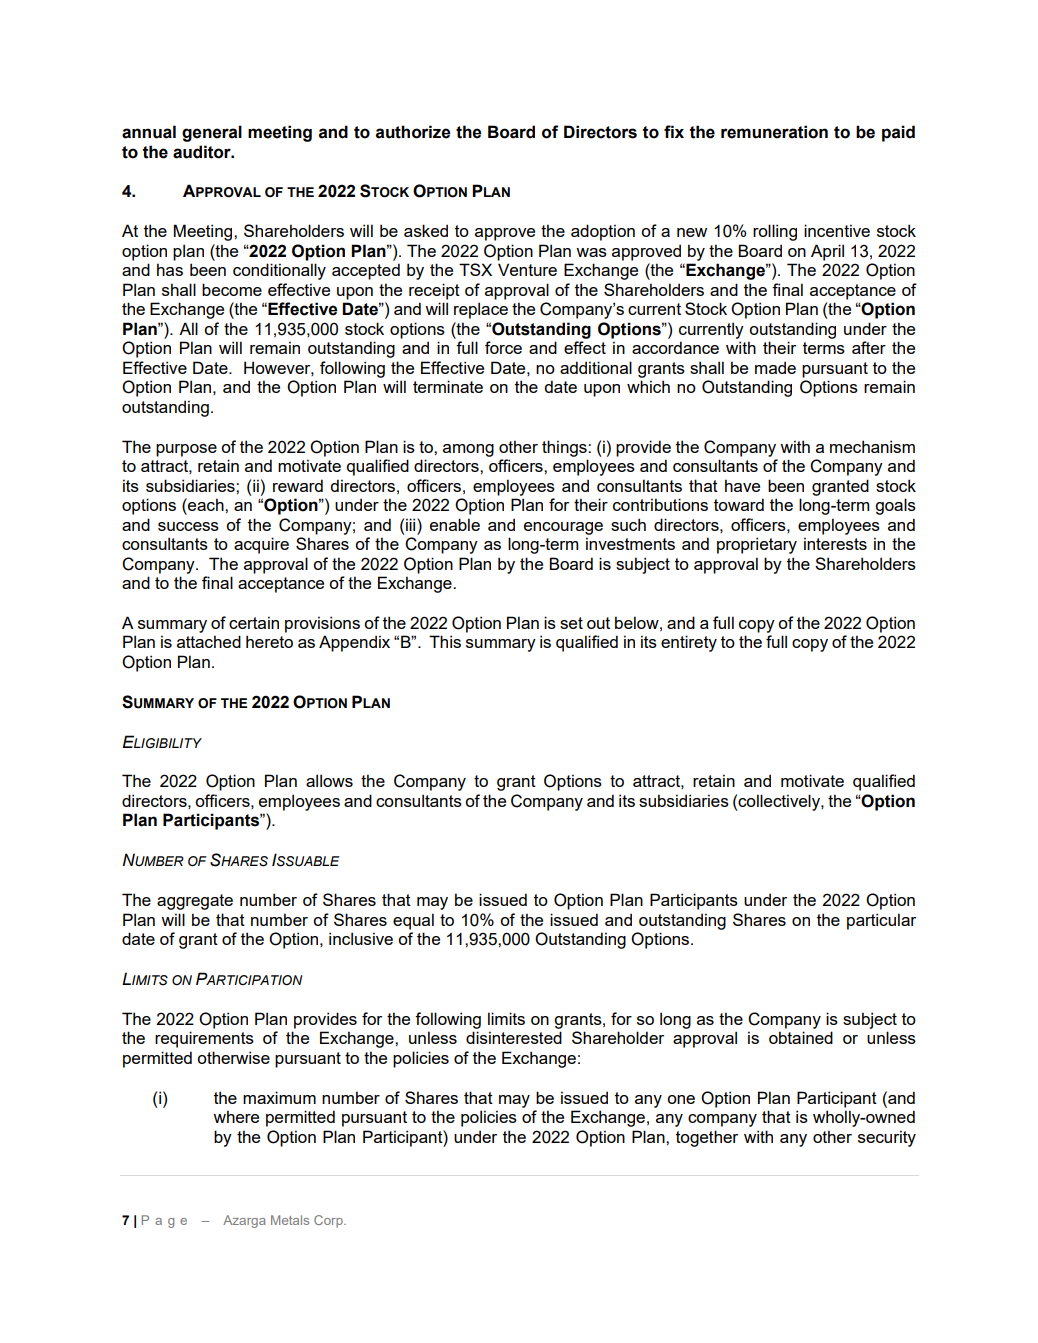 This page has height=1343, width=1038. I want to click on encourage, so click(563, 528).
